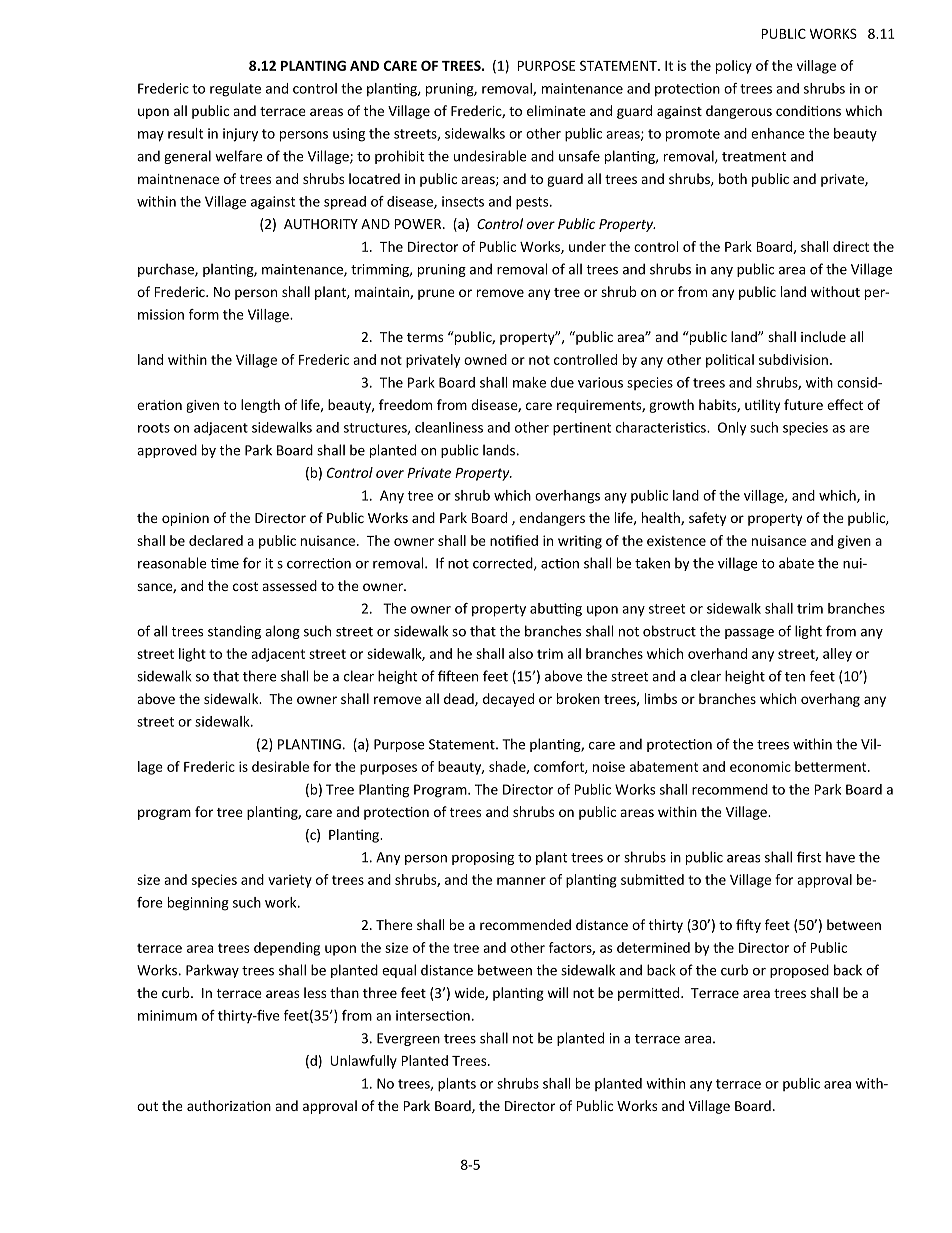 The image size is (952, 1233). What do you see at coordinates (760, 766) in the page?
I see `economic` at bounding box center [760, 766].
